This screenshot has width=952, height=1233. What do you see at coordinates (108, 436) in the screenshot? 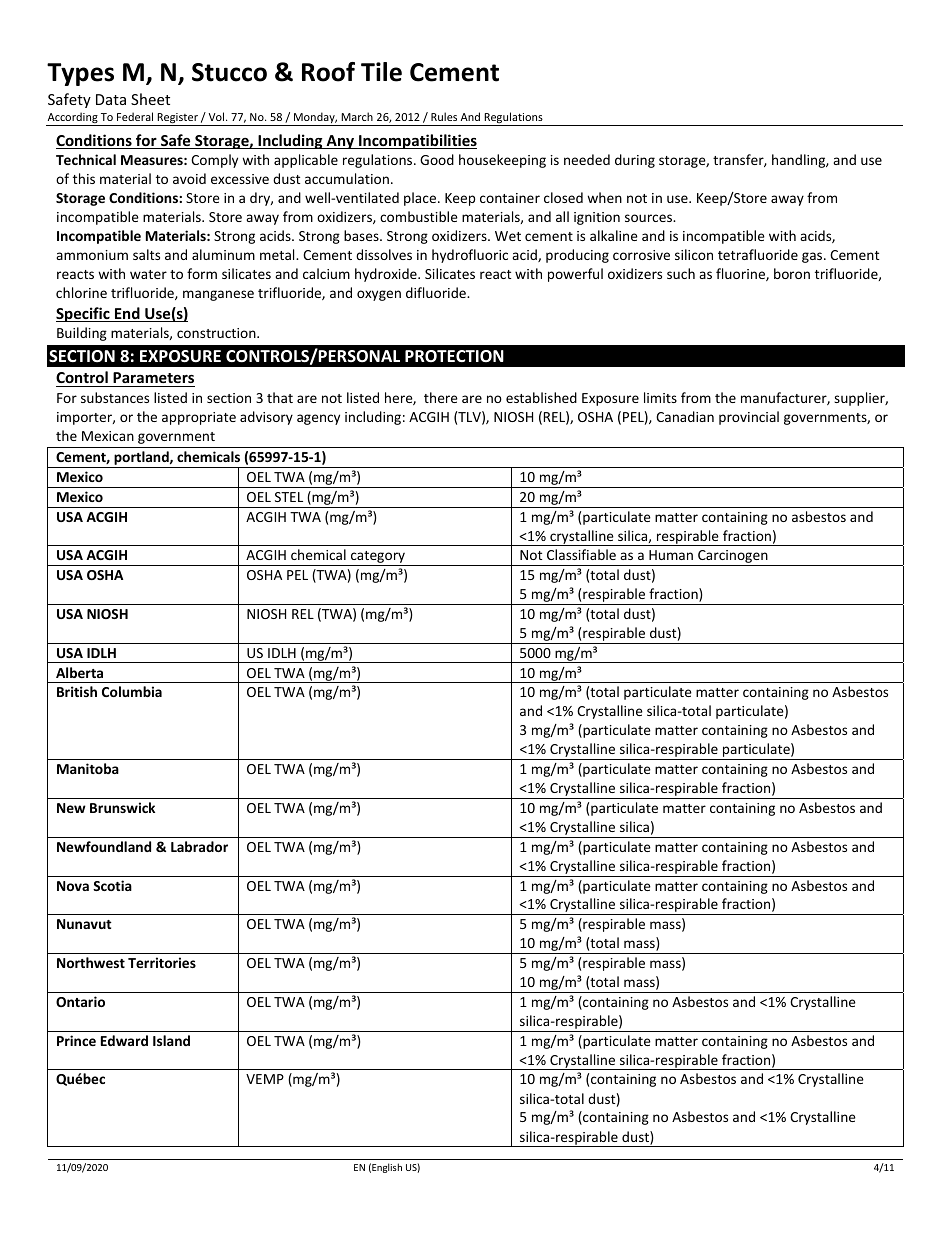
I see `Mexican` at bounding box center [108, 436].
